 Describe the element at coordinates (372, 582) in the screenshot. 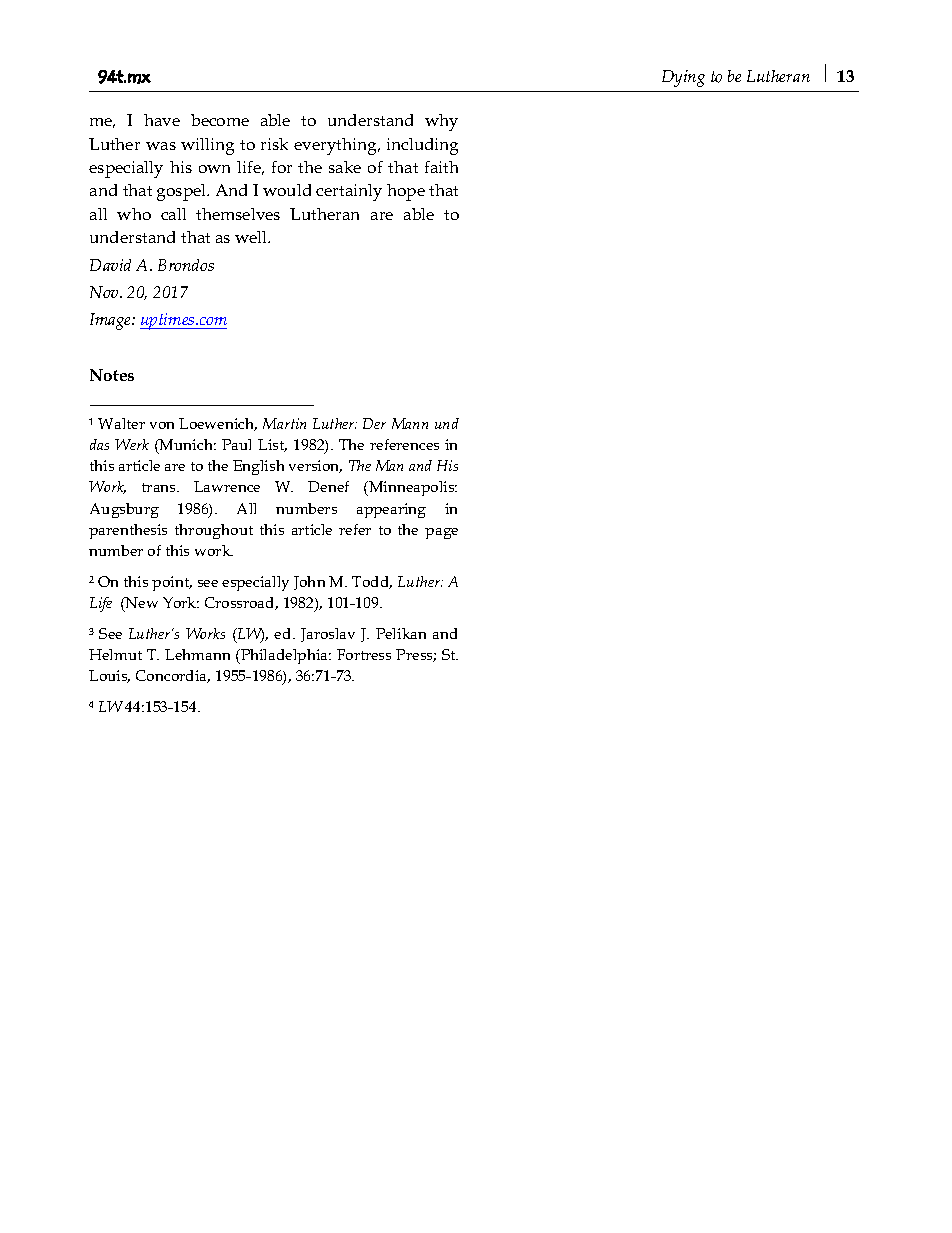

I see `Todd` at that location.
